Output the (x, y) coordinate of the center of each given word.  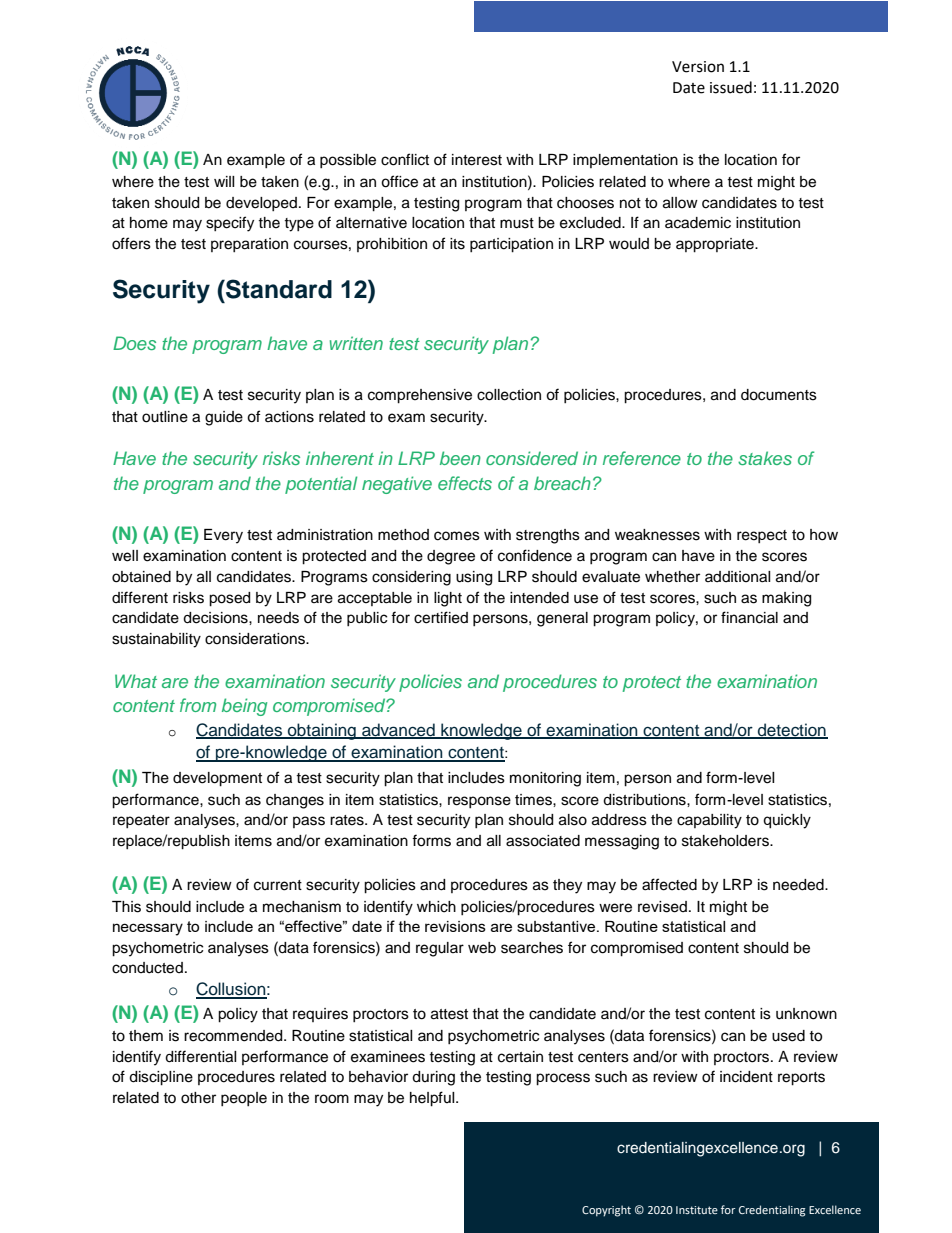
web (482, 948)
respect (762, 536)
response (479, 802)
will (224, 181)
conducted (147, 968)
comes (457, 536)
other (198, 1098)
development (217, 779)
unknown (806, 1014)
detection (792, 731)
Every (223, 536)
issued (731, 87)
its (457, 244)
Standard (278, 289)
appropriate (716, 245)
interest (477, 160)
